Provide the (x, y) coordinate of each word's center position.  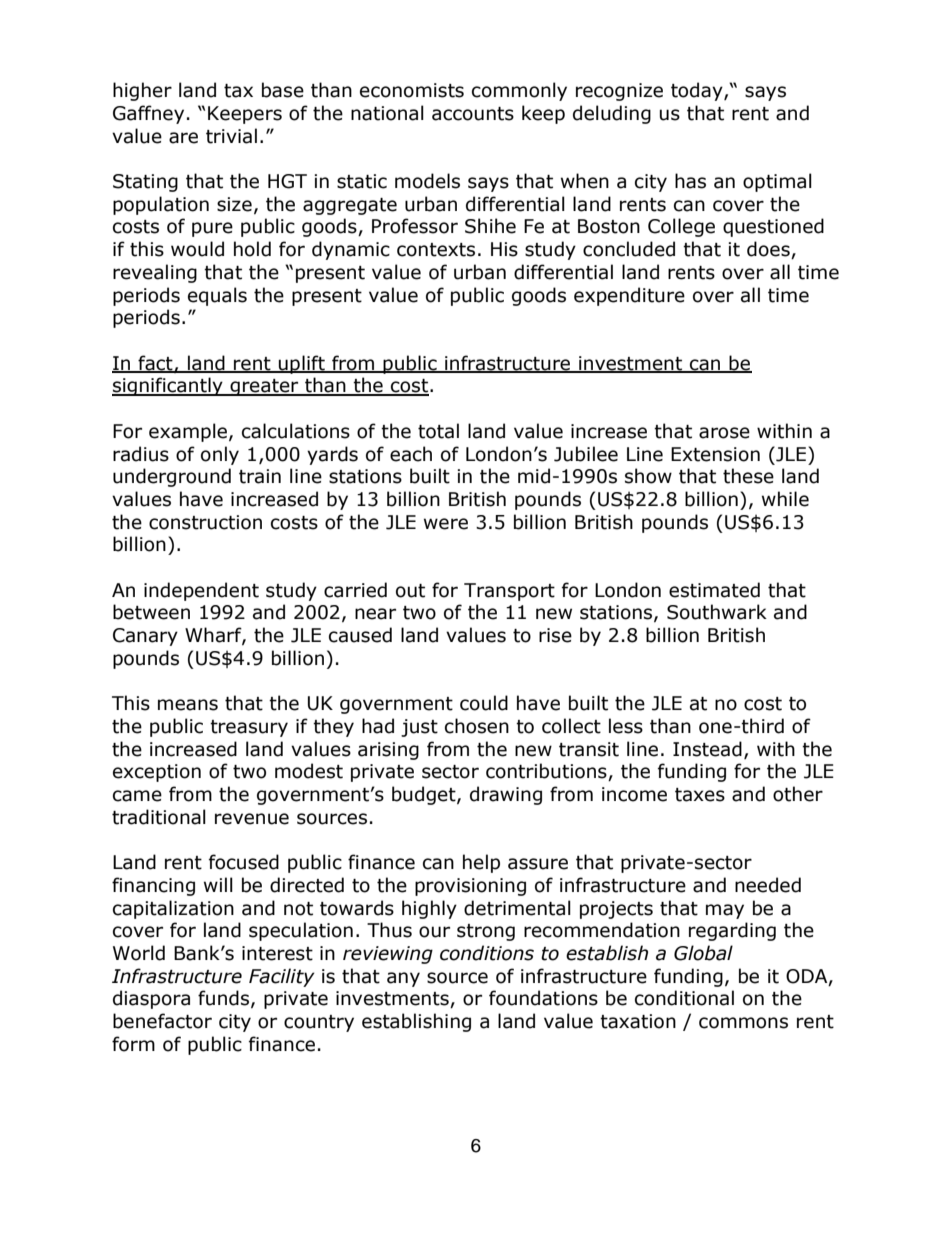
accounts (473, 114)
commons (743, 1023)
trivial (231, 136)
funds (223, 998)
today (698, 91)
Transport (509, 592)
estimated (714, 590)
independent (201, 591)
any (403, 979)
